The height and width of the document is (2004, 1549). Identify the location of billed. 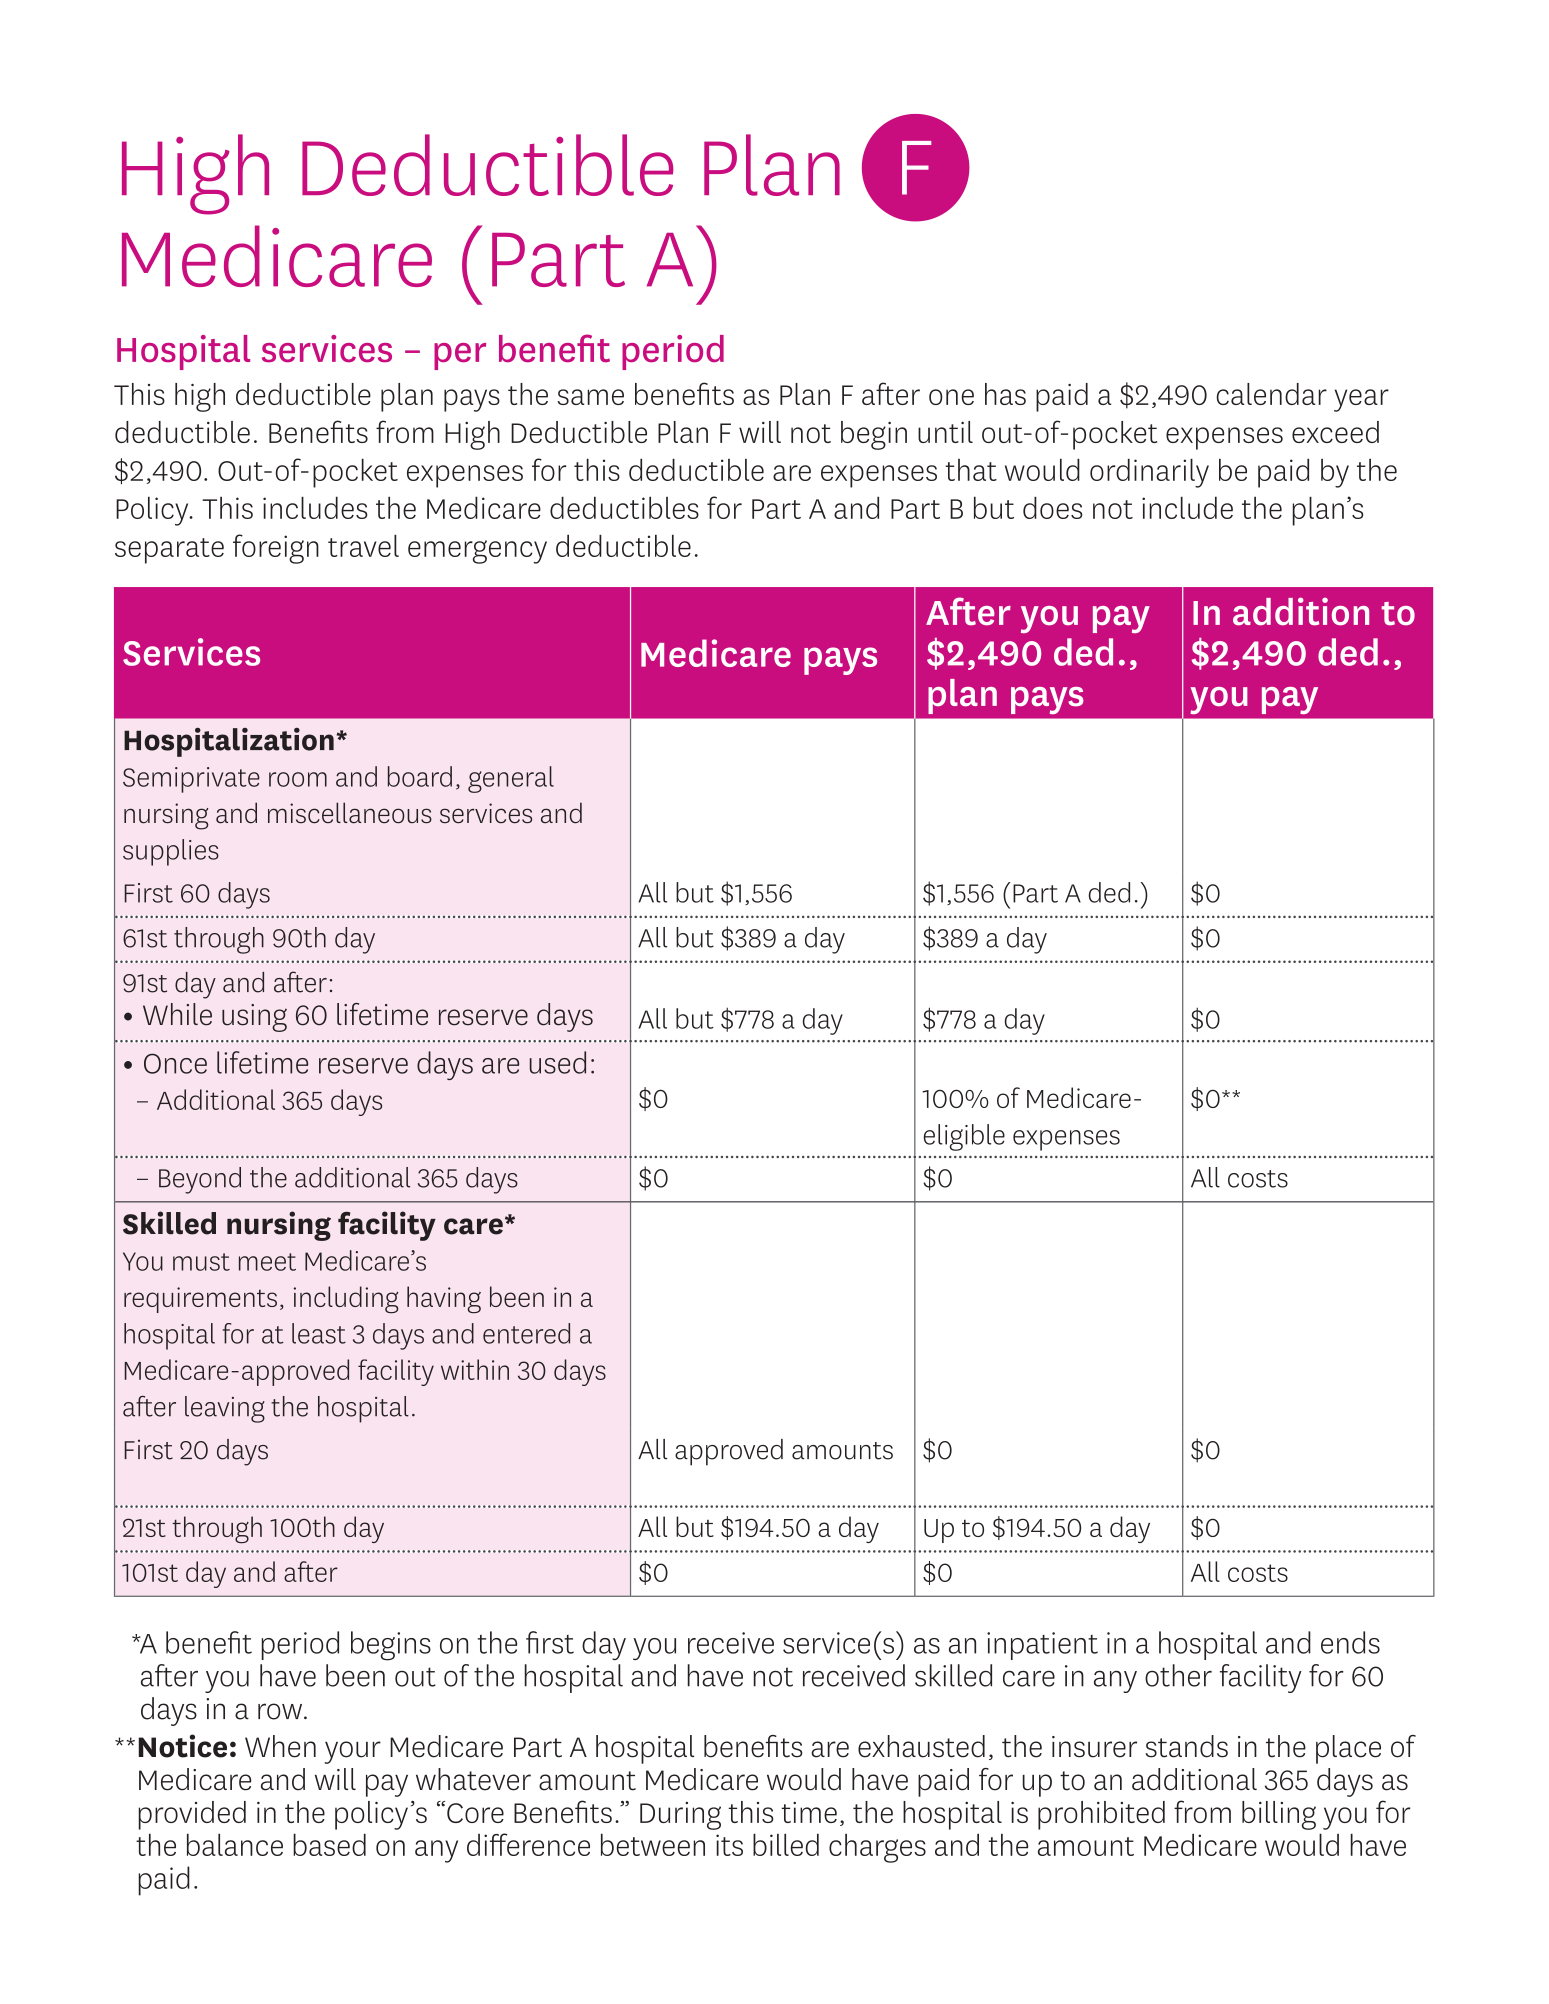
(786, 1844).
